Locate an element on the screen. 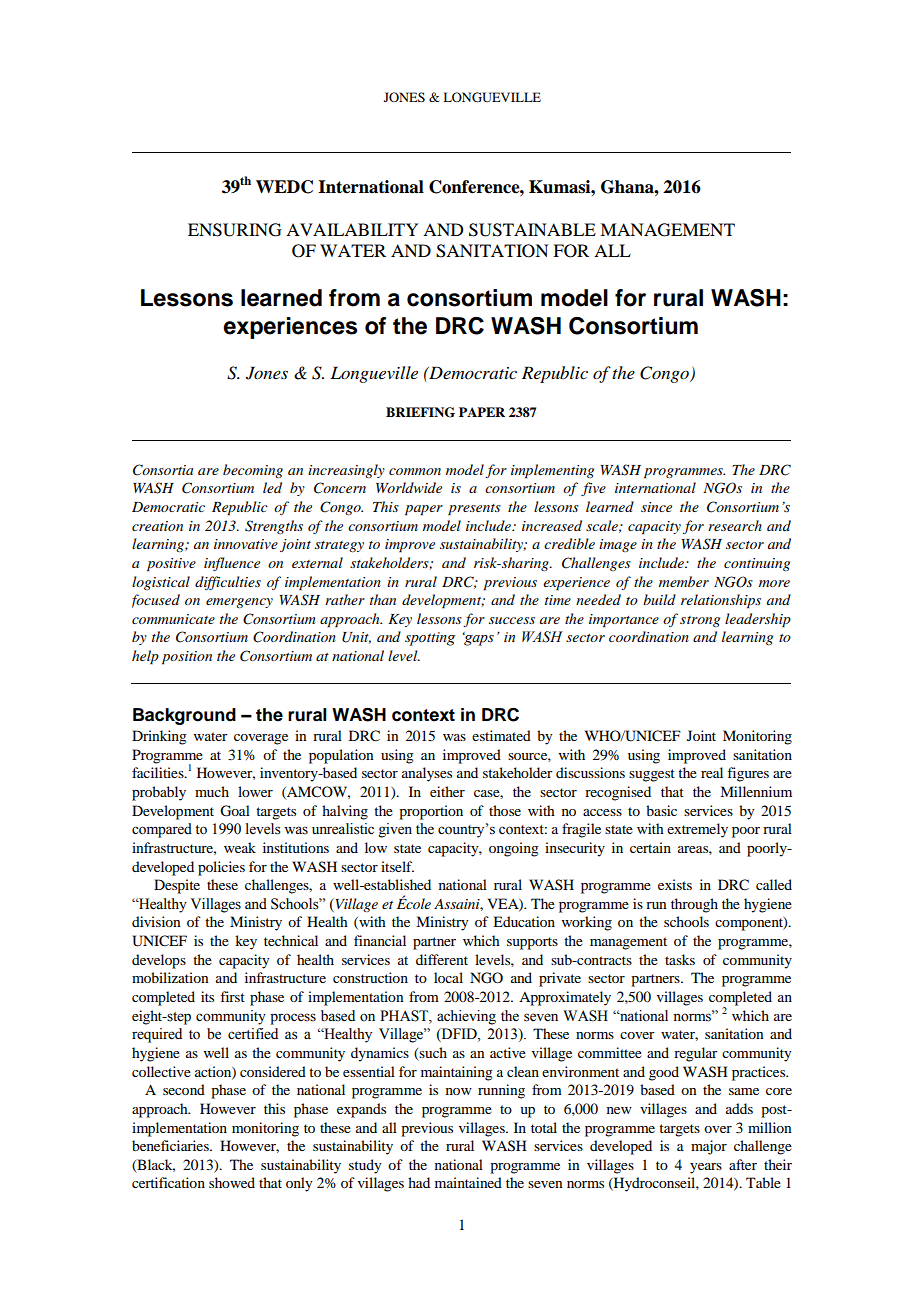  division is located at coordinates (156, 921).
